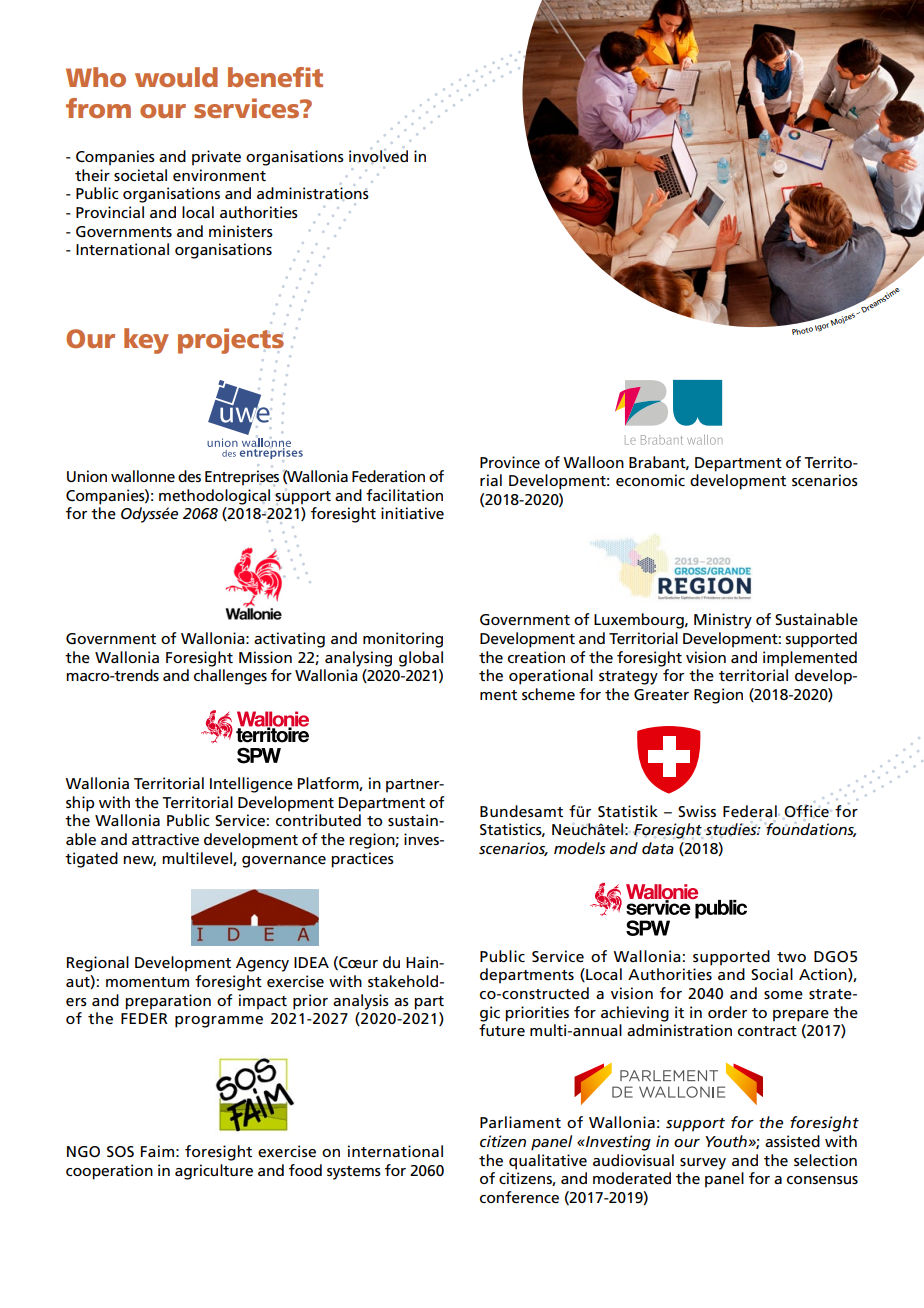 The width and height of the image is (924, 1308). What do you see at coordinates (510, 462) in the image?
I see `Province` at bounding box center [510, 462].
